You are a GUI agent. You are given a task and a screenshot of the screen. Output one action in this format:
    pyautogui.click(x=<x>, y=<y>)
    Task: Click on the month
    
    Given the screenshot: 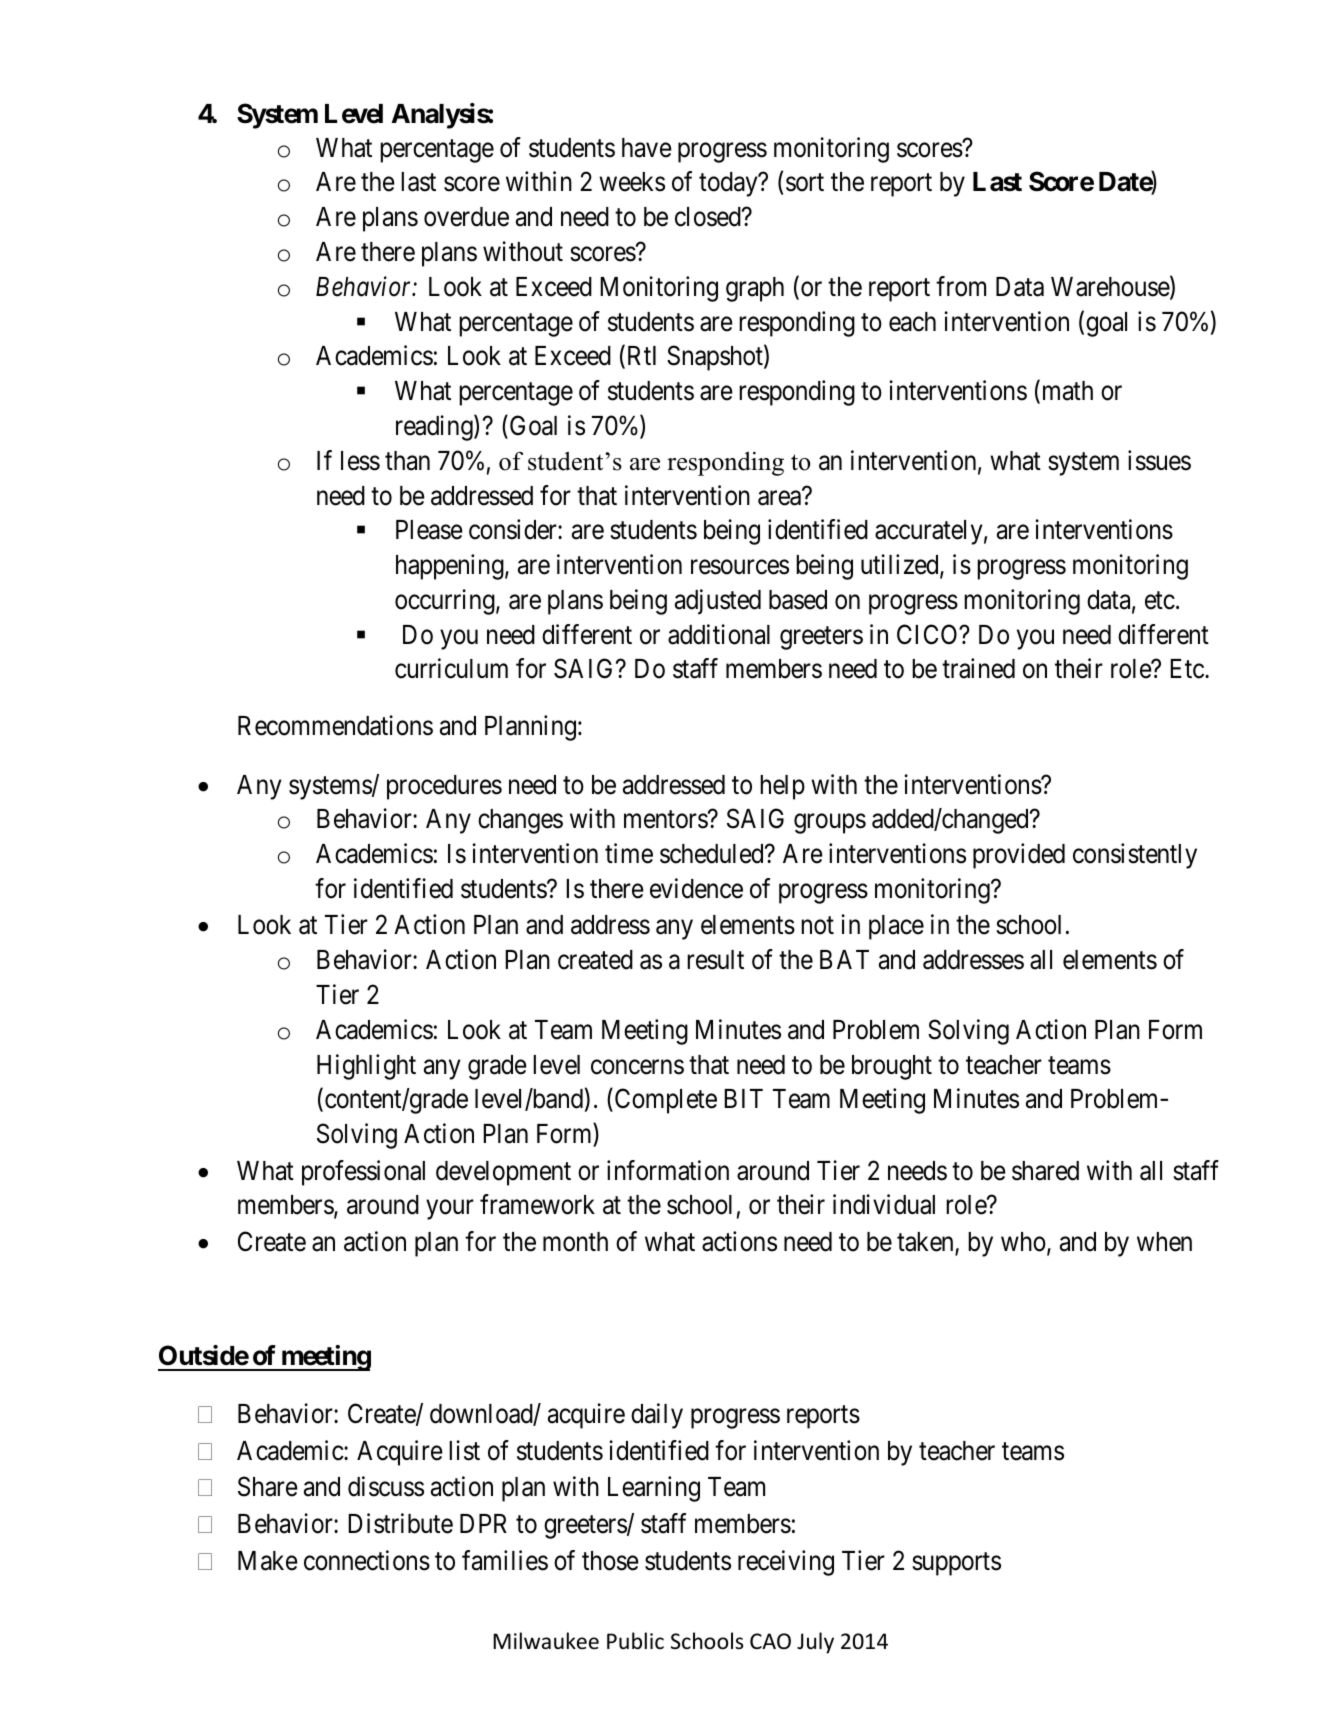 What is the action you would take?
    pyautogui.click(x=575, y=1242)
